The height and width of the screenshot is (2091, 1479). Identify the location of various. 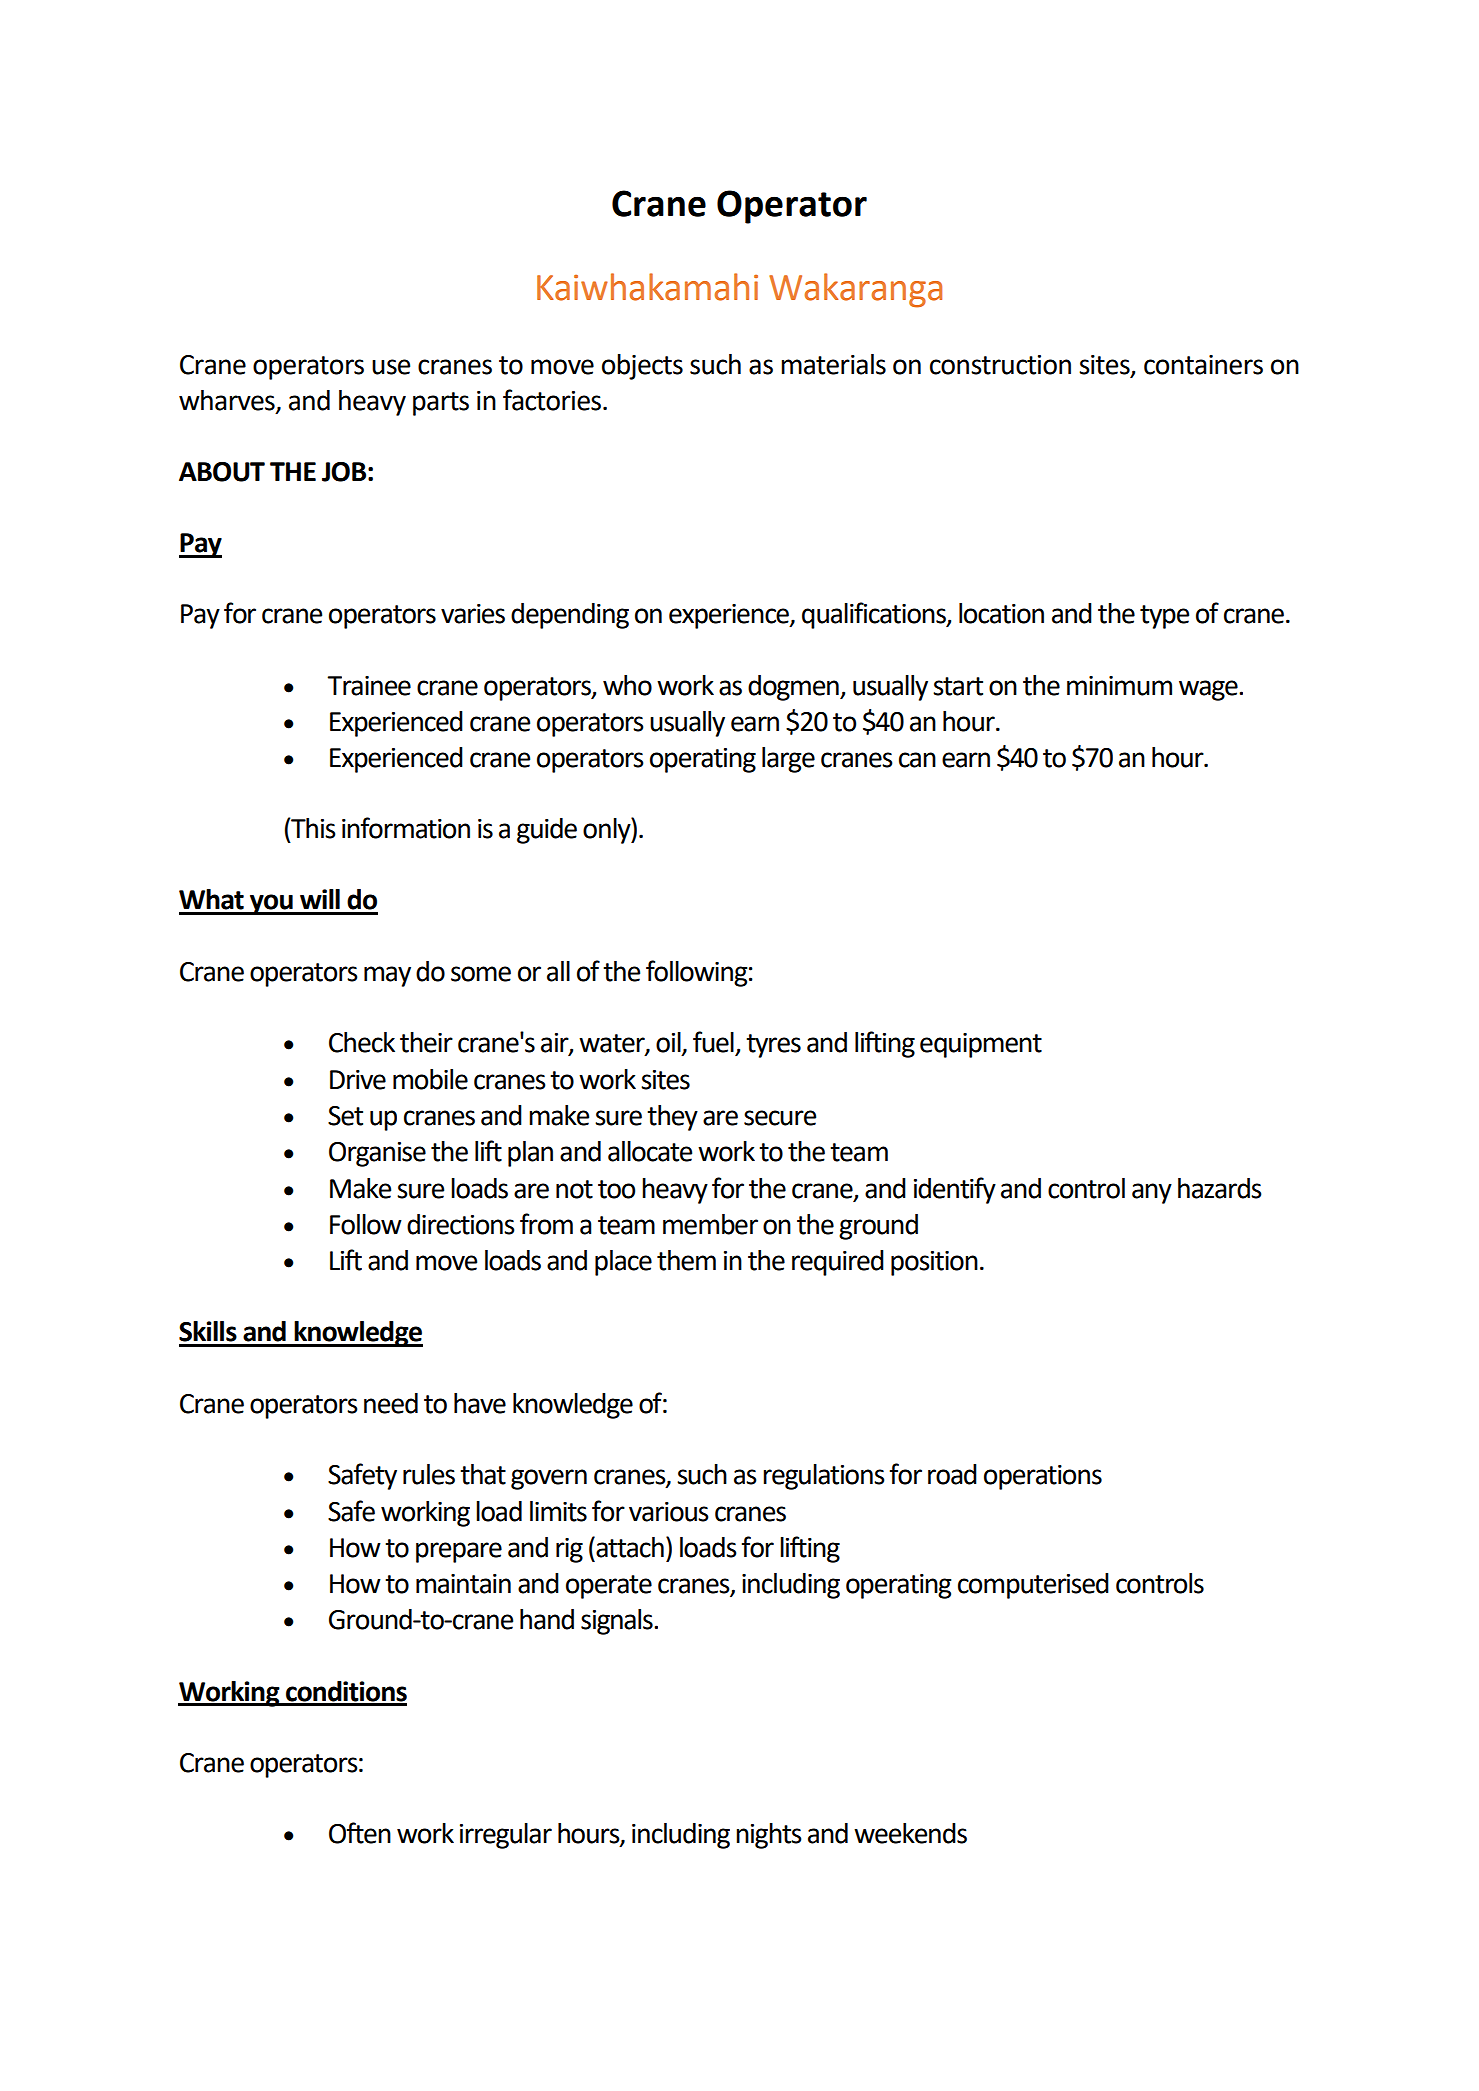
(669, 1512).
